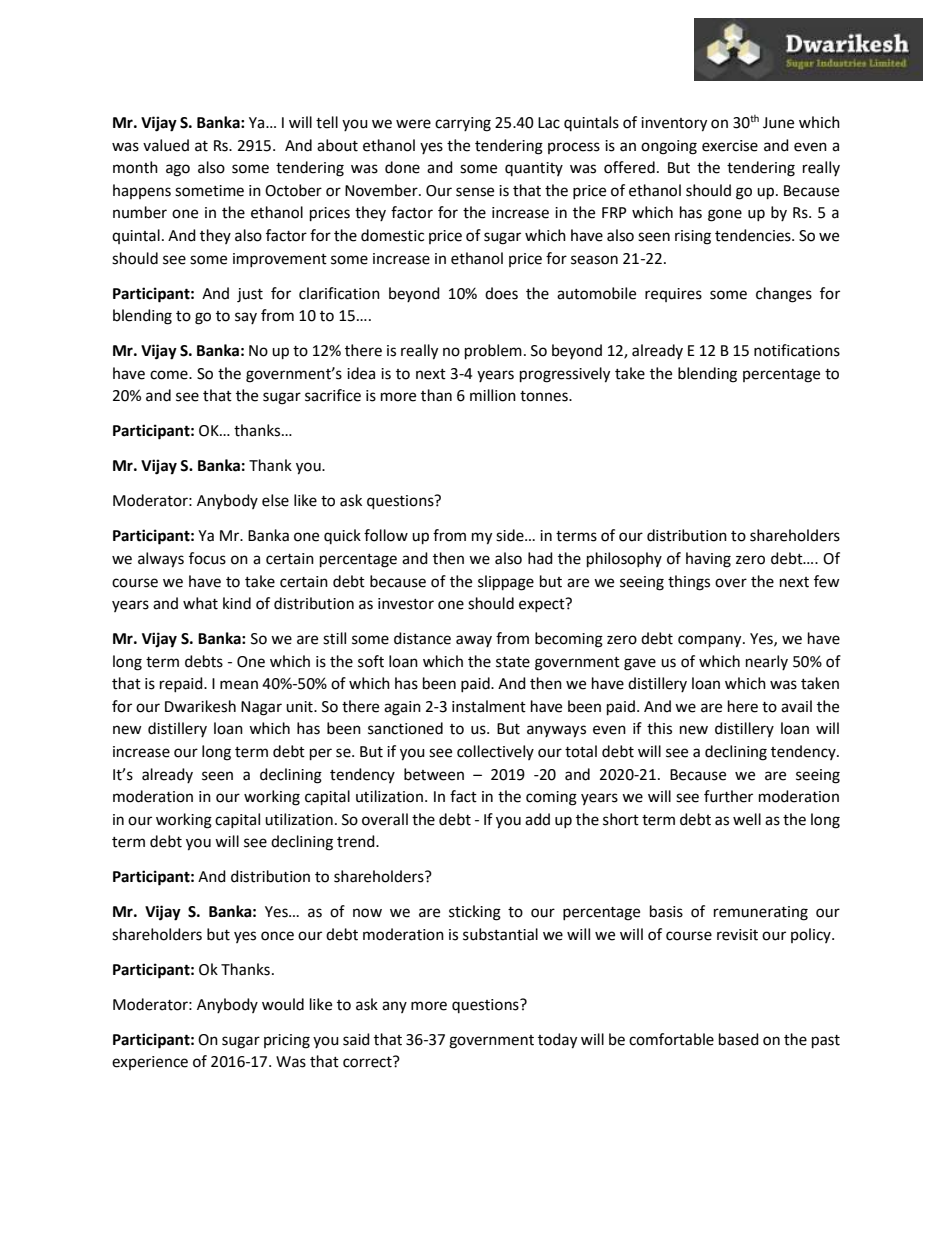 The width and height of the screenshot is (952, 1233). Describe the element at coordinates (287, 1041) in the screenshot. I see `pricing` at that location.
